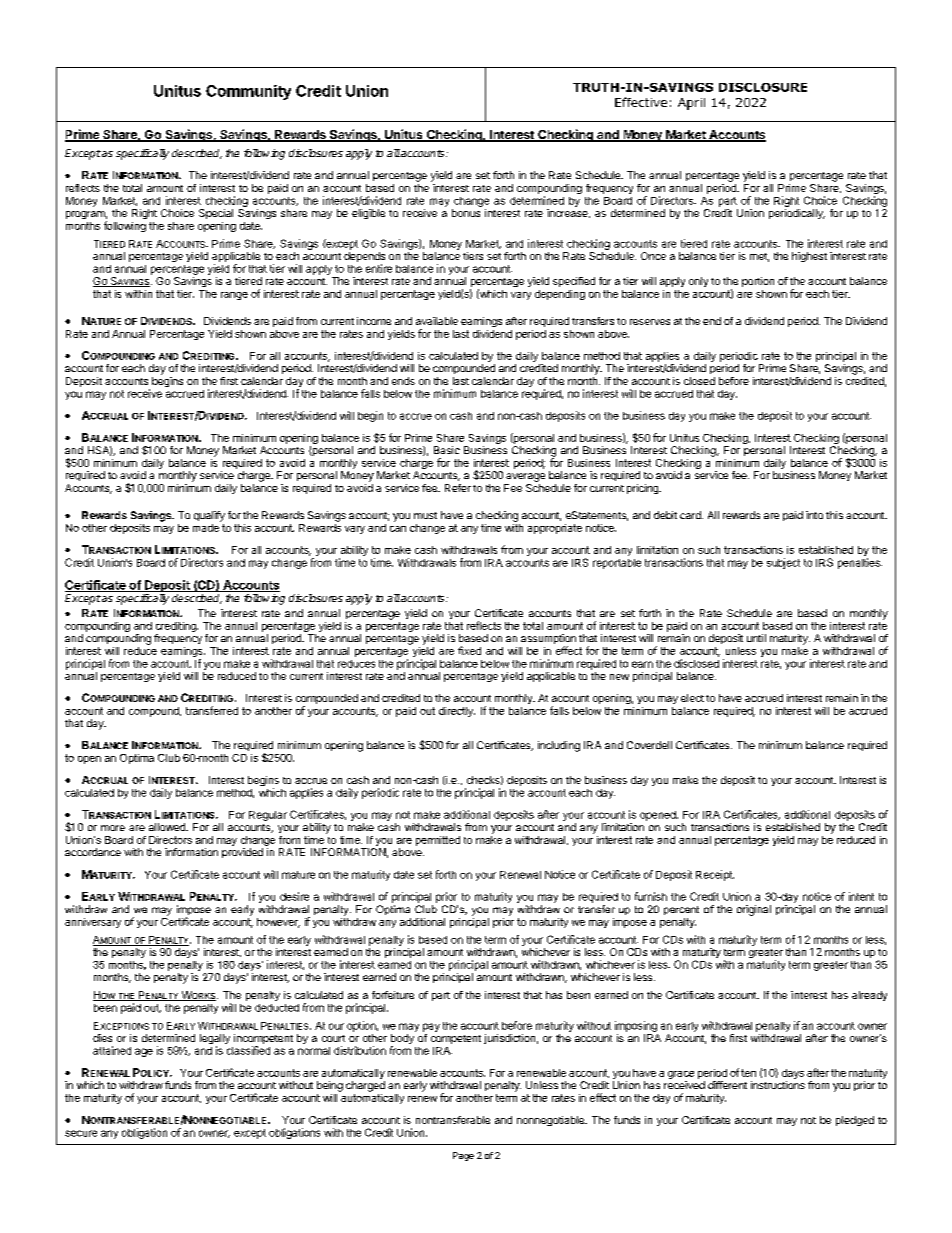  Describe the element at coordinates (715, 875) in the screenshot. I see `Receipt` at that location.
